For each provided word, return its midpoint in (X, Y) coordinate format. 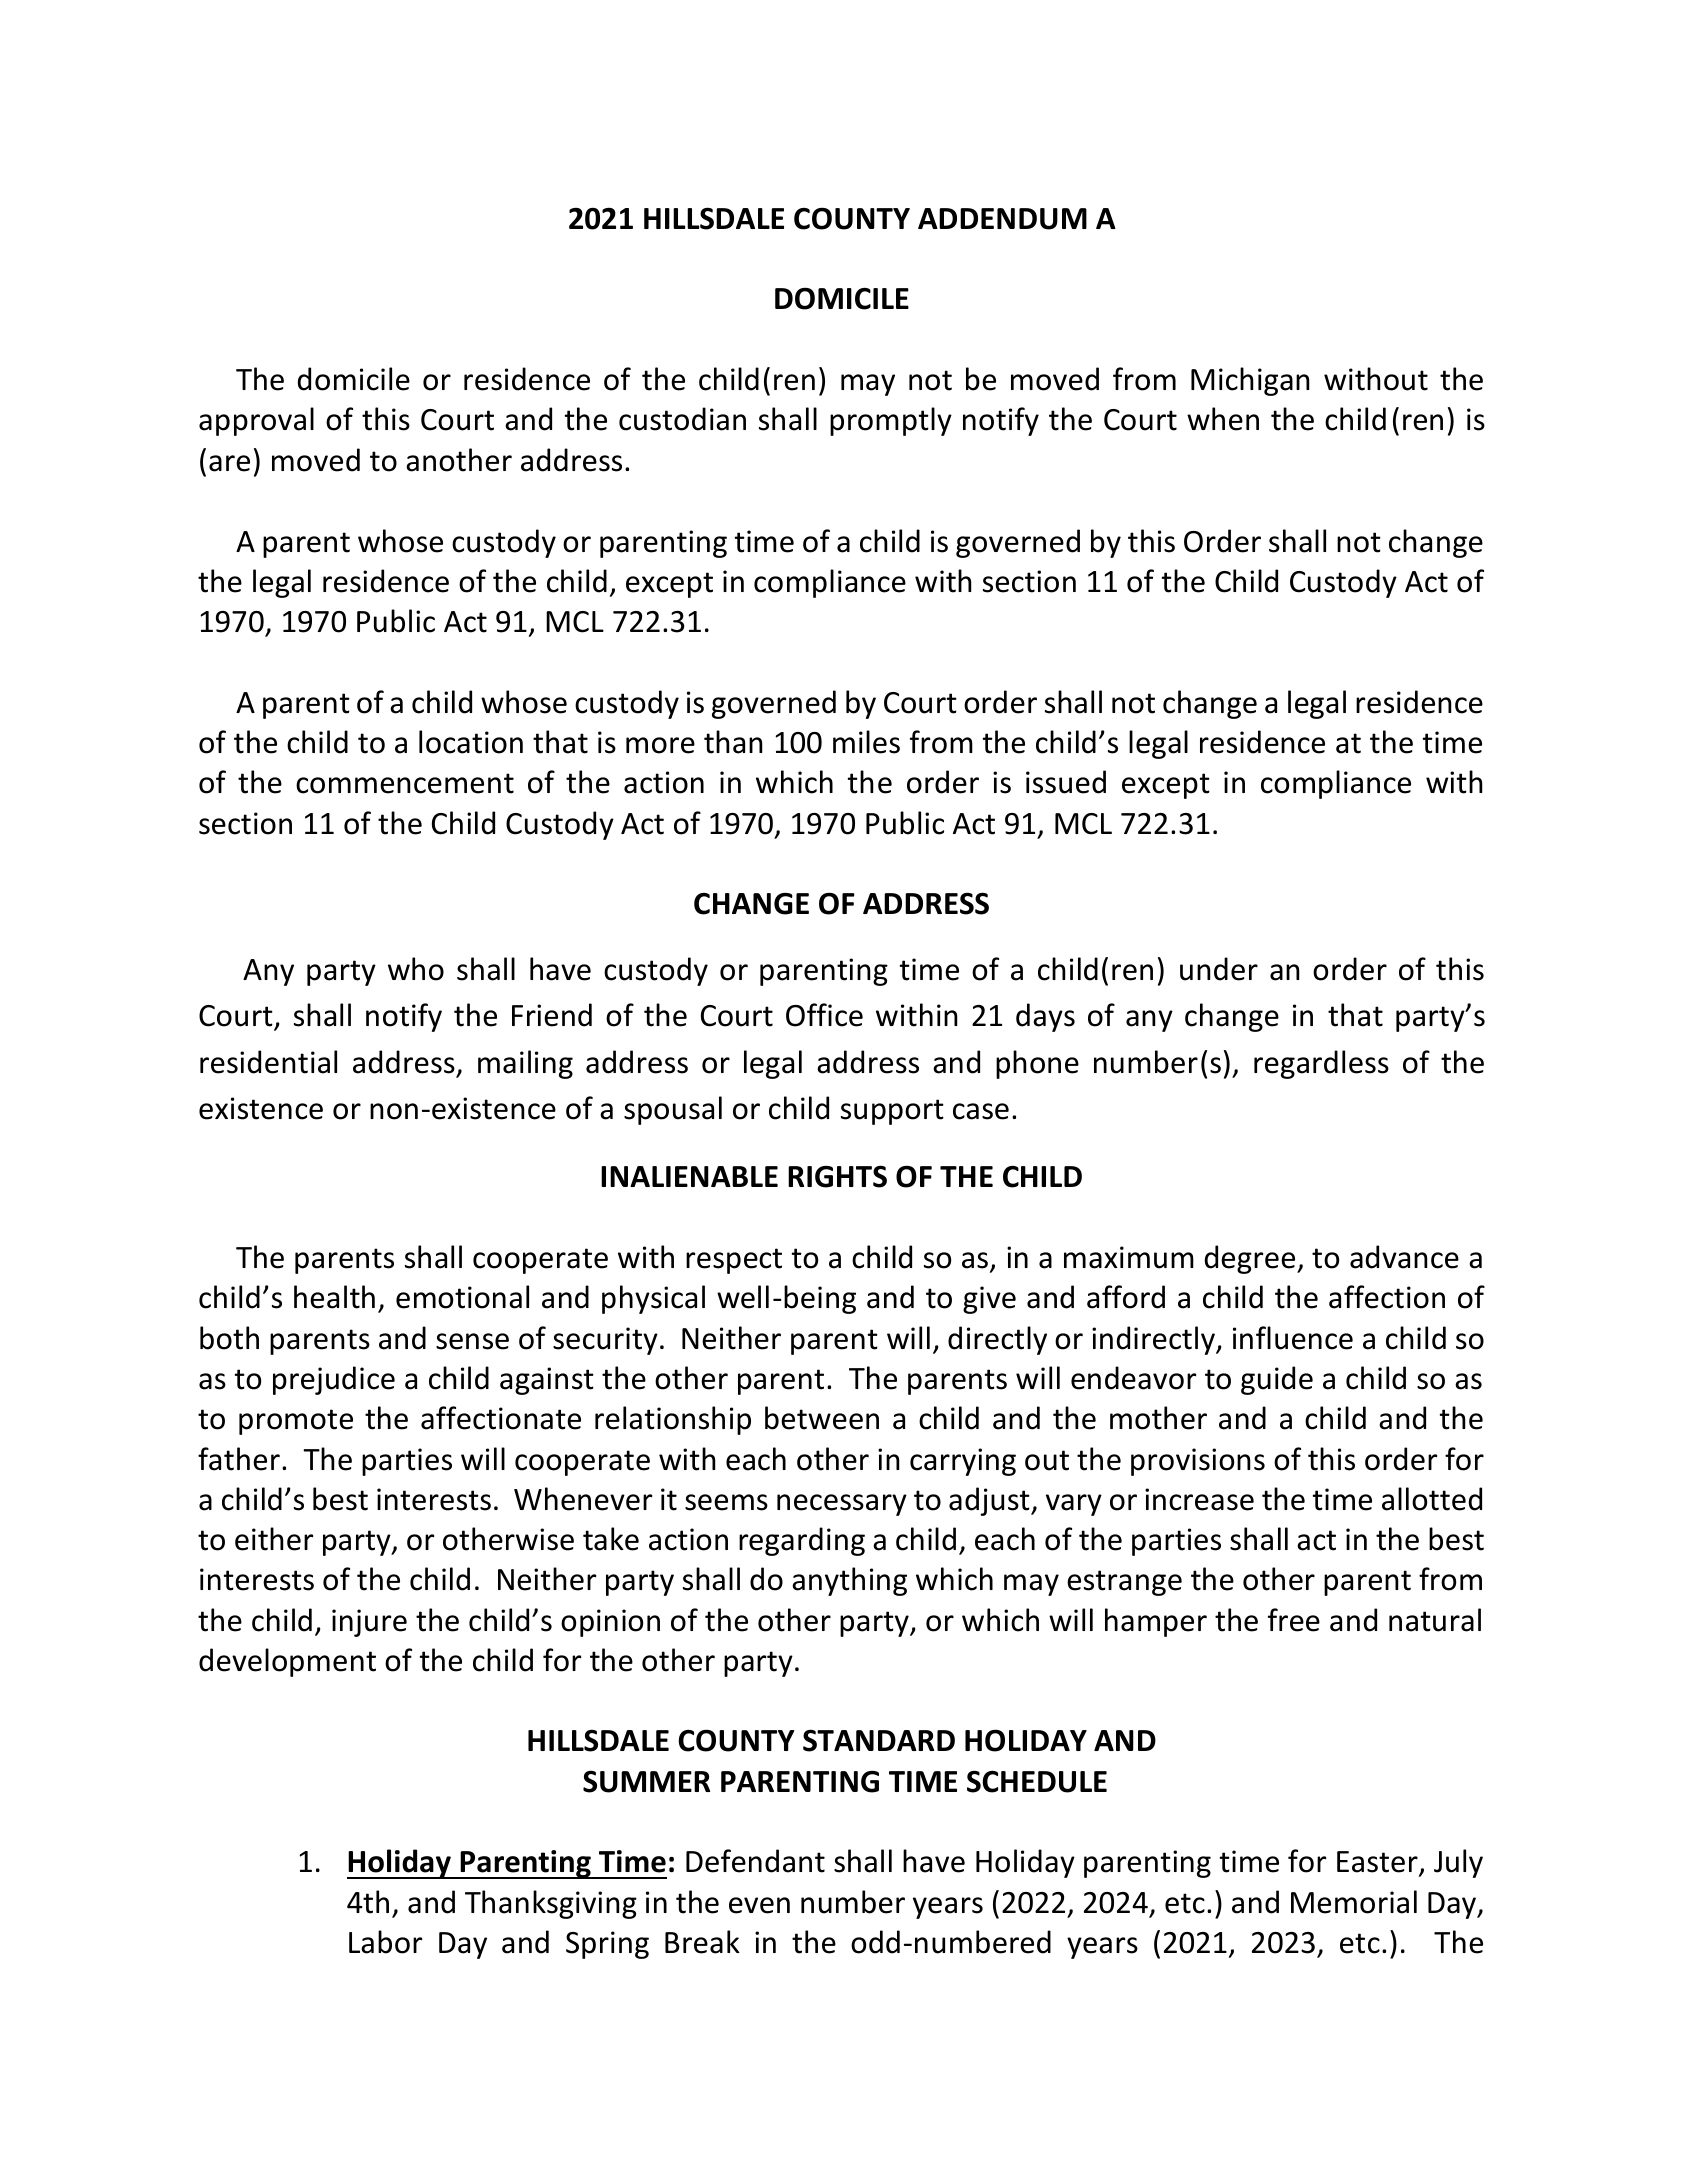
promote (296, 1422)
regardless (1321, 1064)
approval (256, 421)
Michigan (1250, 381)
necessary (842, 1505)
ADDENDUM (1002, 219)
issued (1066, 782)
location (471, 742)
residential (268, 1062)
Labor (385, 1942)
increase (1199, 1499)
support (892, 1112)
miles (866, 742)
